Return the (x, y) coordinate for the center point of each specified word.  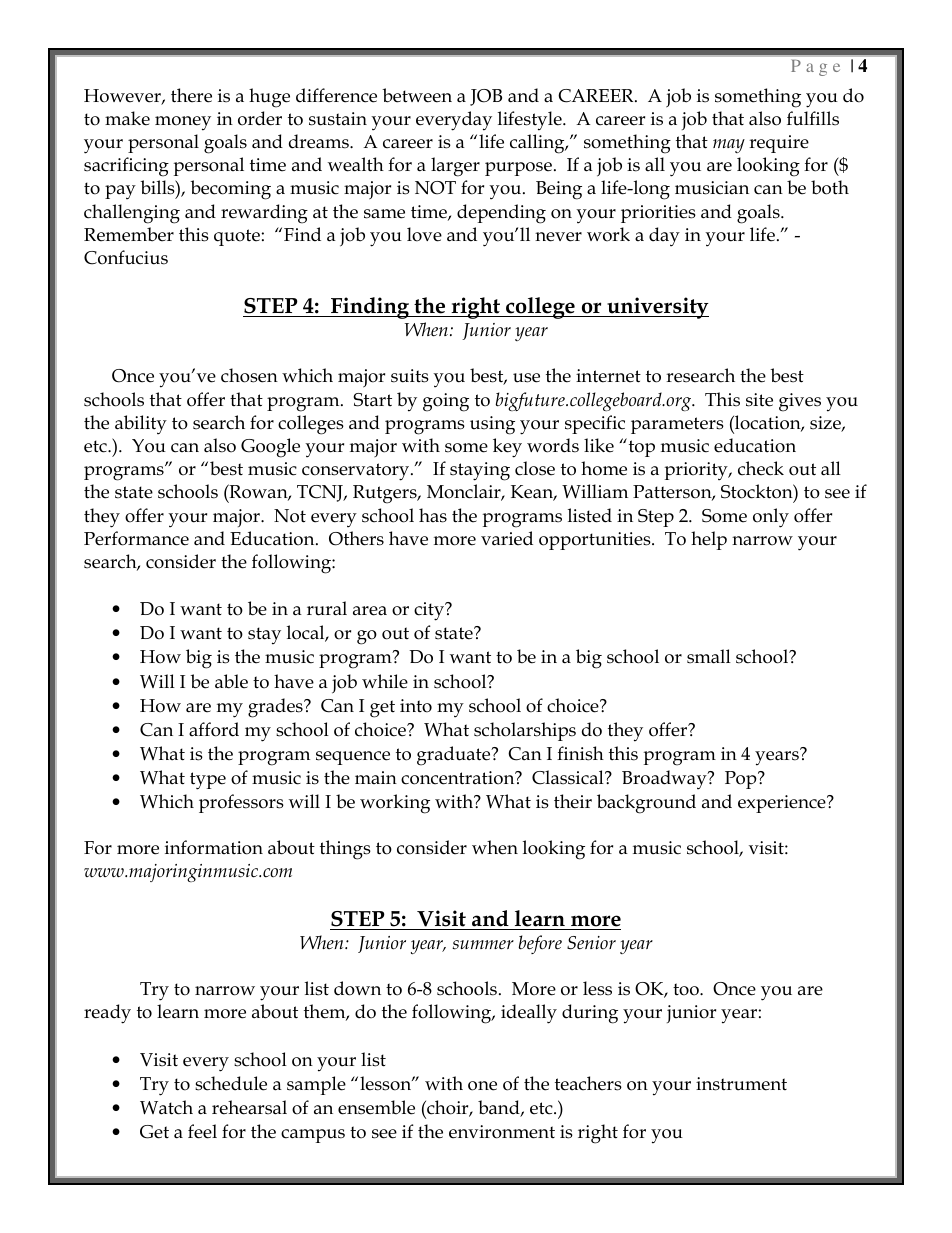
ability (141, 425)
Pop (742, 780)
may (729, 146)
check (761, 468)
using (492, 425)
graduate (455, 756)
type (208, 781)
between (417, 95)
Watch (166, 1107)
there (191, 95)
